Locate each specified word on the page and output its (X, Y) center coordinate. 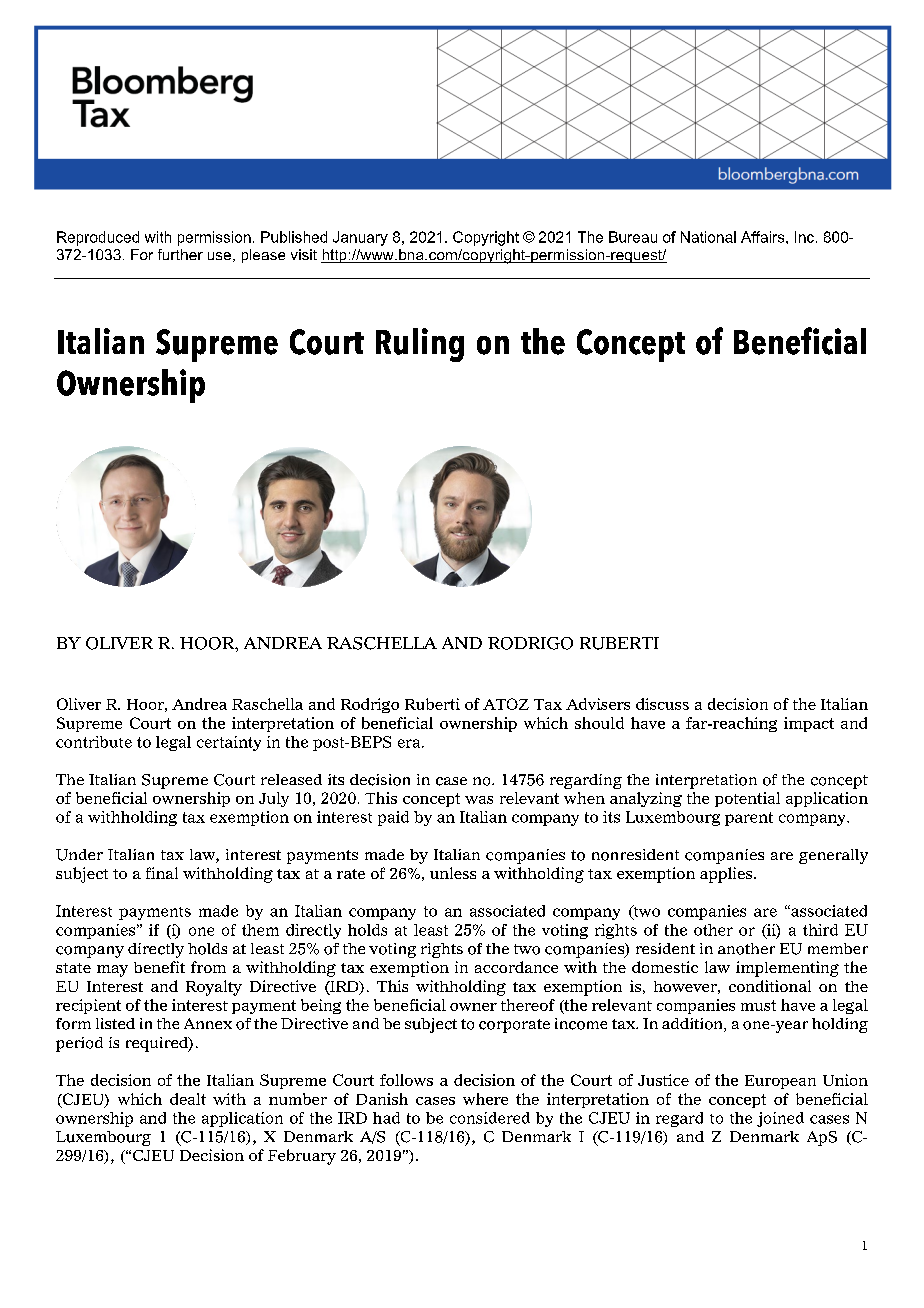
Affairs (764, 237)
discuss (662, 704)
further (180, 254)
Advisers (598, 704)
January (360, 238)
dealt (188, 1099)
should (599, 723)
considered (490, 1118)
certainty (229, 743)
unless (453, 873)
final (162, 873)
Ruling (420, 345)
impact (809, 724)
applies (726, 875)
